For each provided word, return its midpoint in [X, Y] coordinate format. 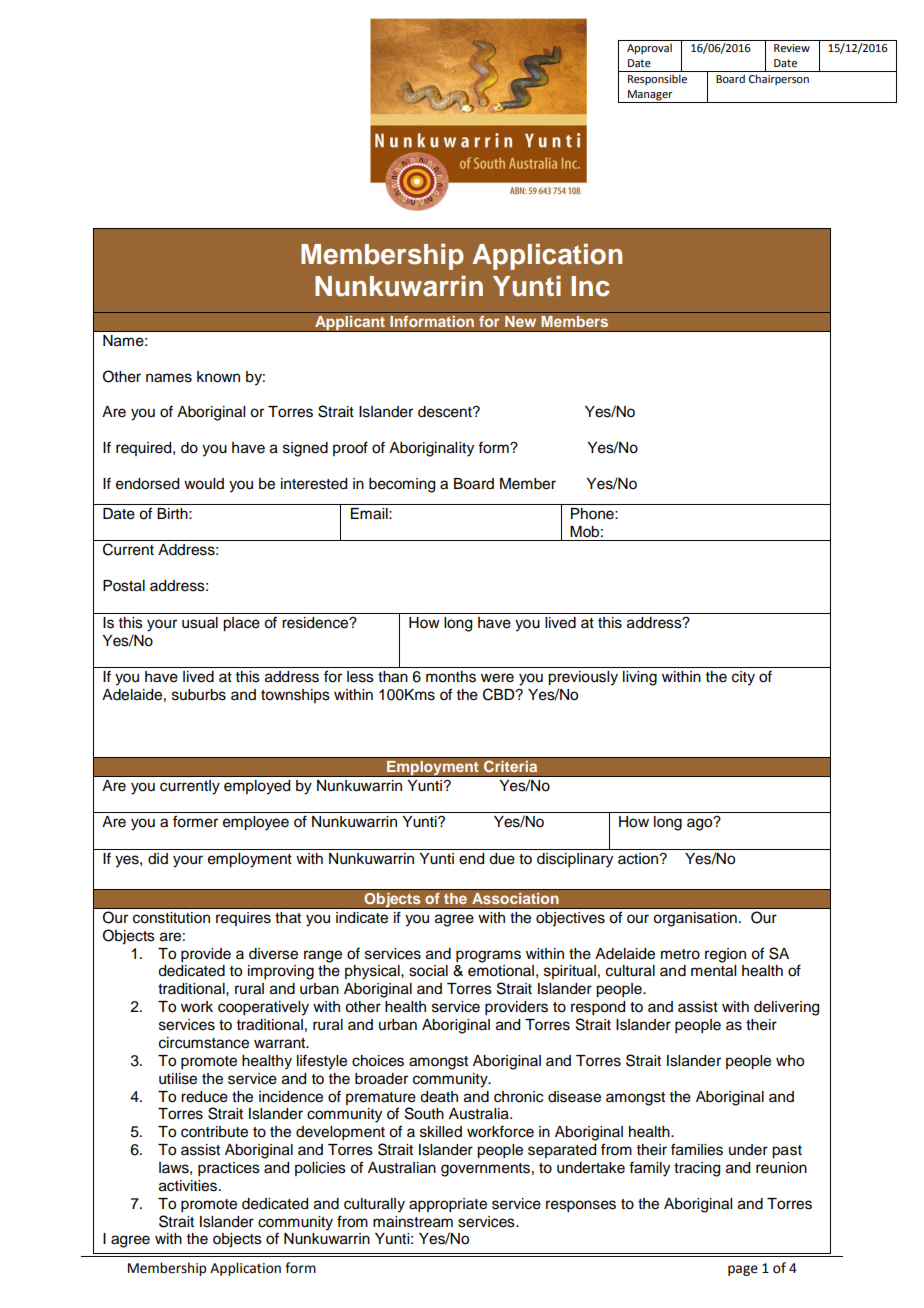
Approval [649, 49]
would [204, 484]
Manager [650, 96]
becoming [402, 485]
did [158, 858]
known [218, 377]
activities [189, 1186]
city [743, 678]
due [502, 859]
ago [701, 824]
